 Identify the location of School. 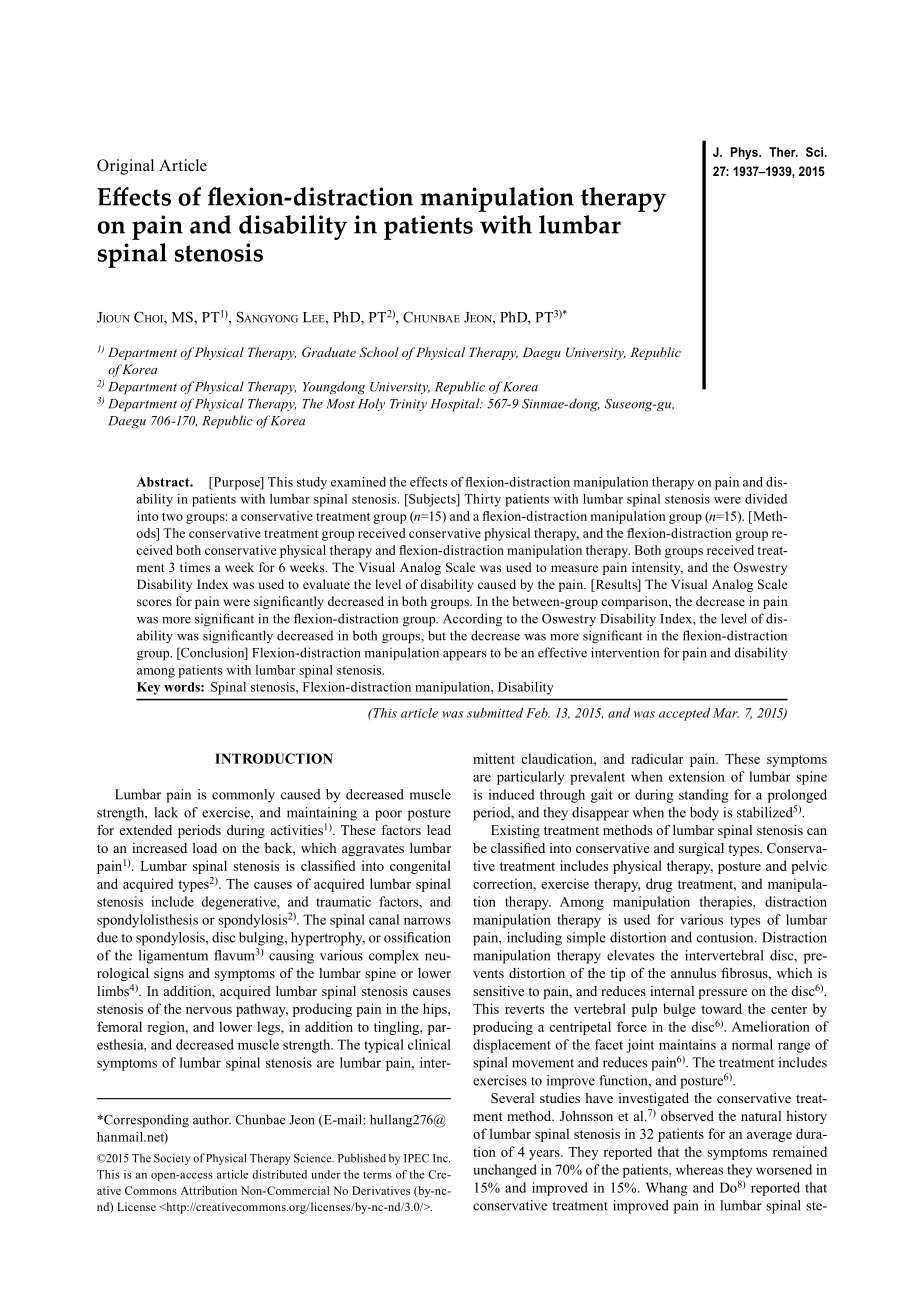
(379, 352).
